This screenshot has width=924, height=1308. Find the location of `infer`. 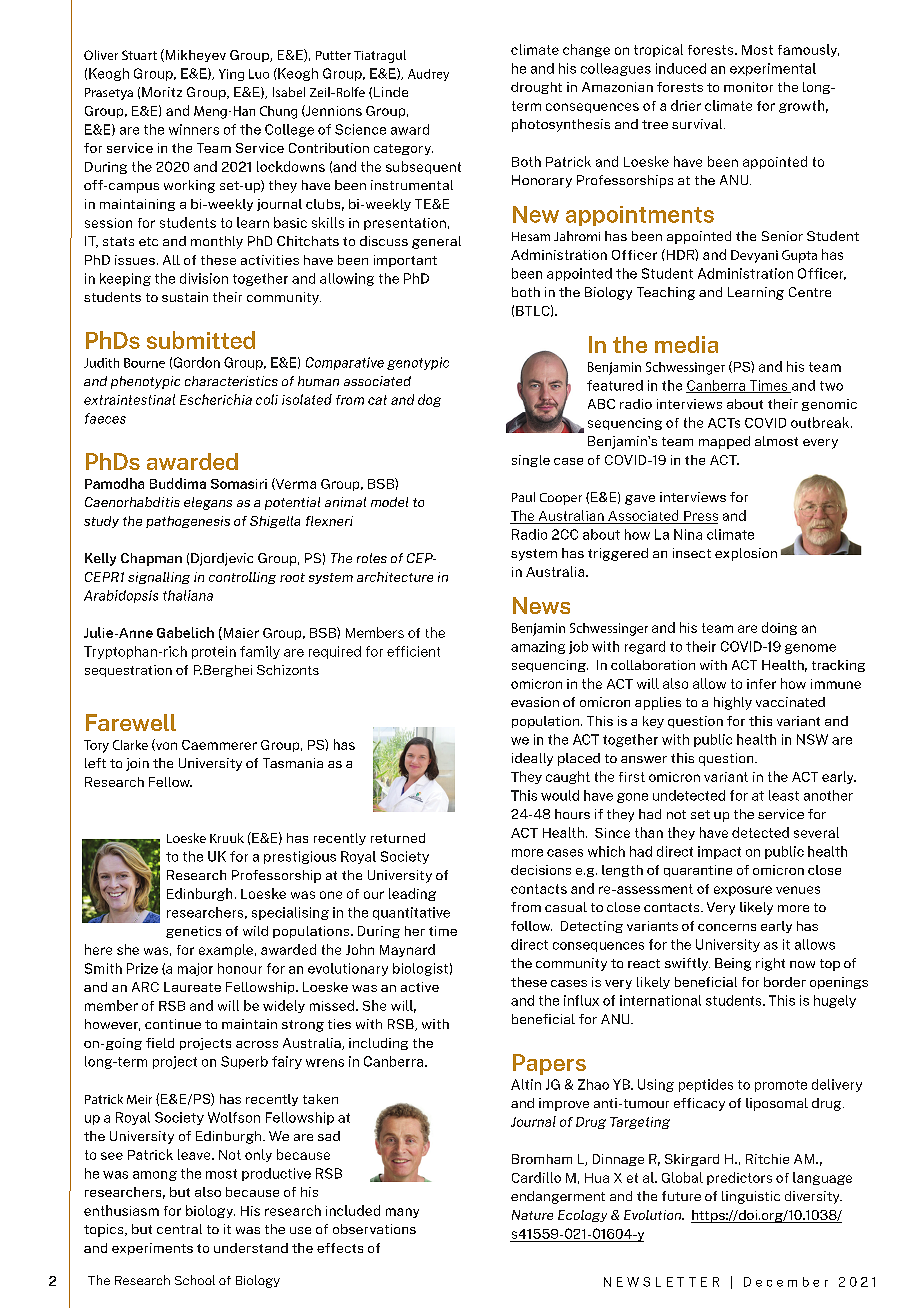

infer is located at coordinates (761, 684).
